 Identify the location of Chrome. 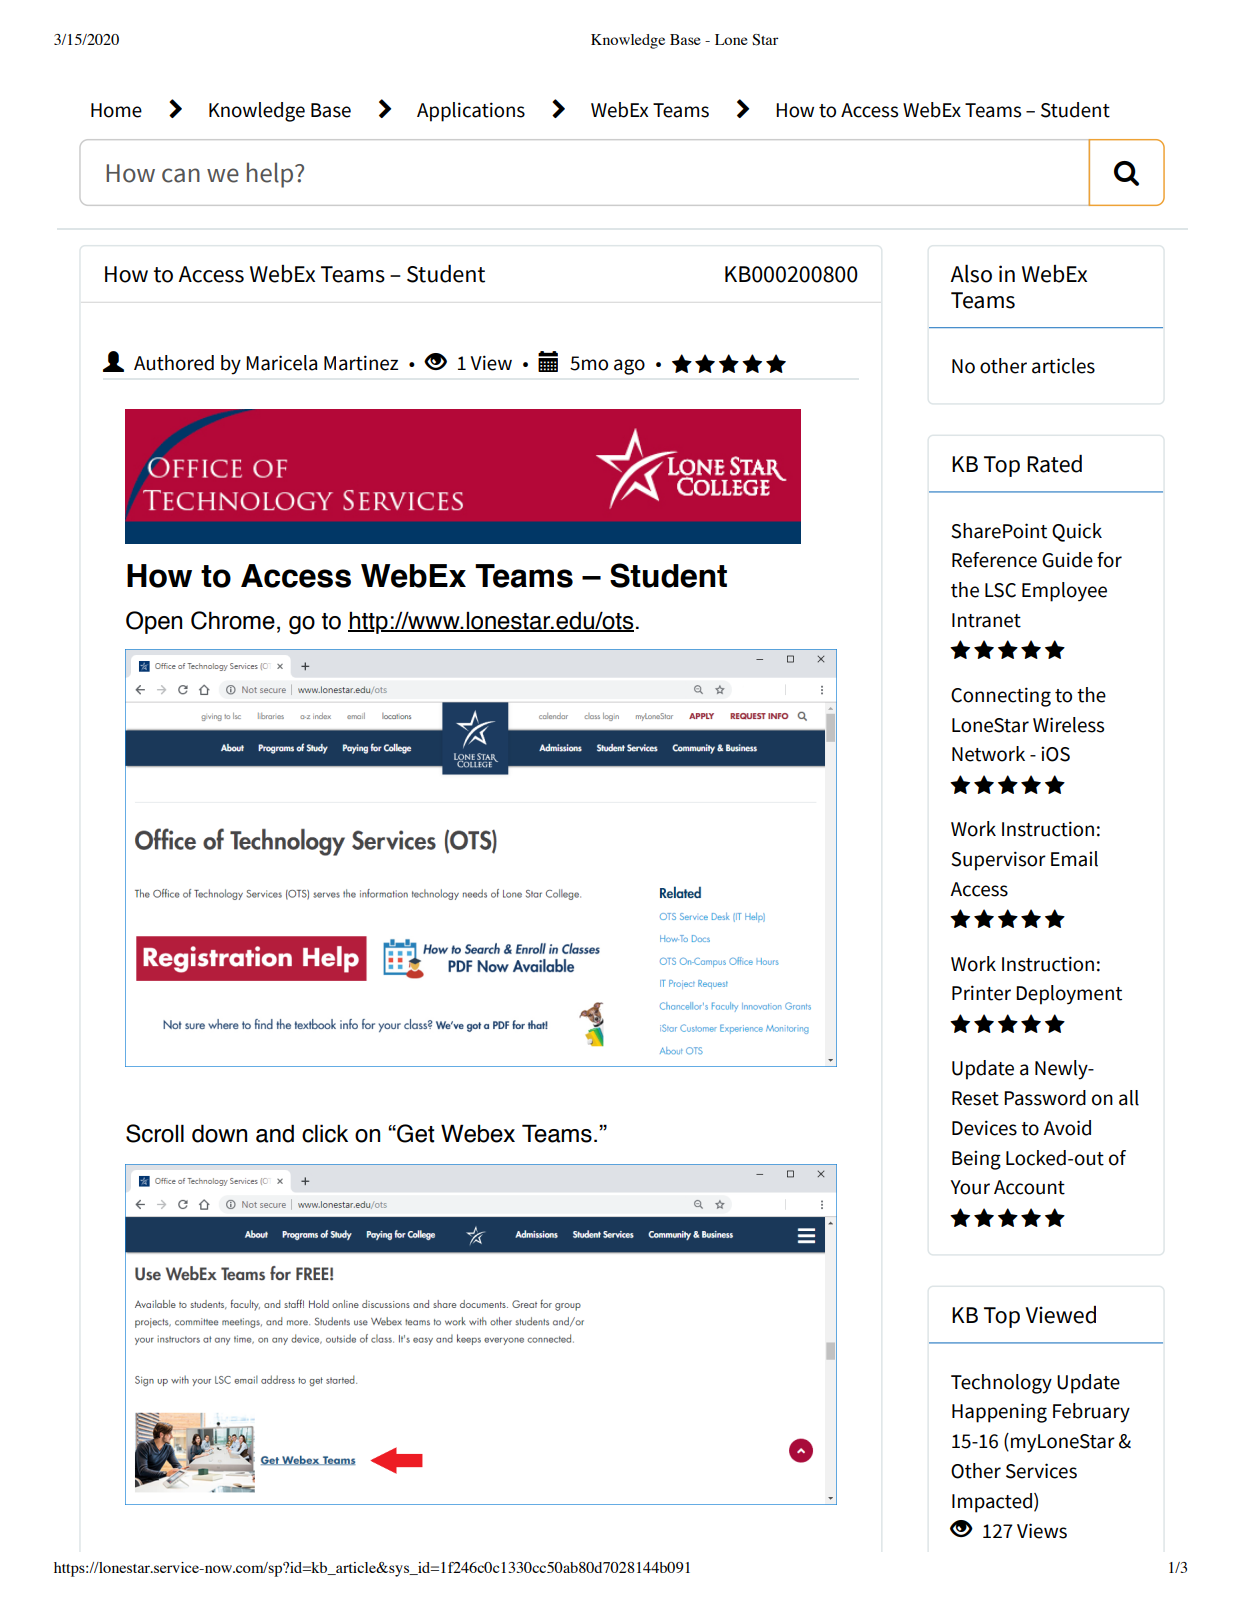
(233, 620).
